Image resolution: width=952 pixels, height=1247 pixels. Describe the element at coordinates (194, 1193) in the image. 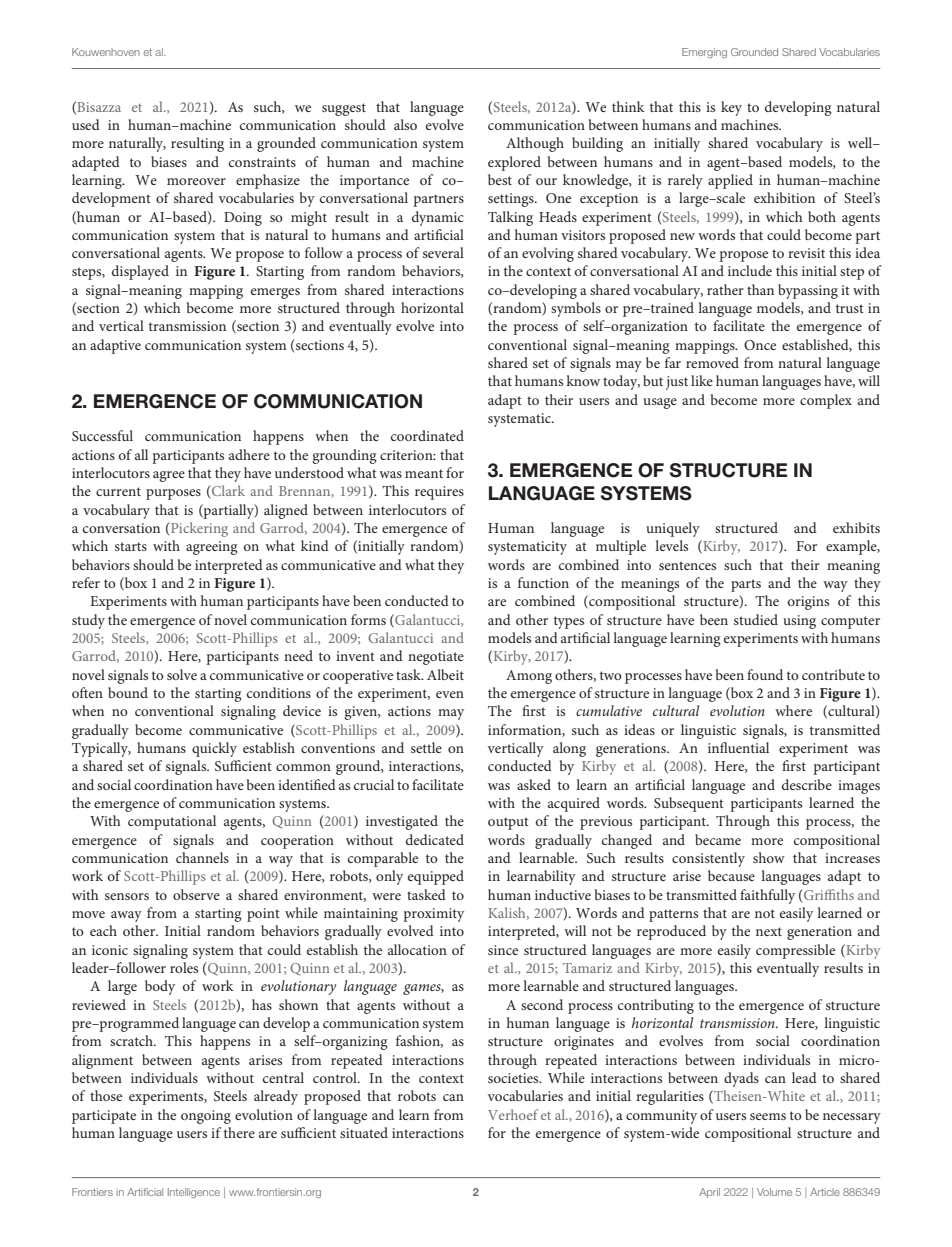

I see `Intelligence` at that location.
